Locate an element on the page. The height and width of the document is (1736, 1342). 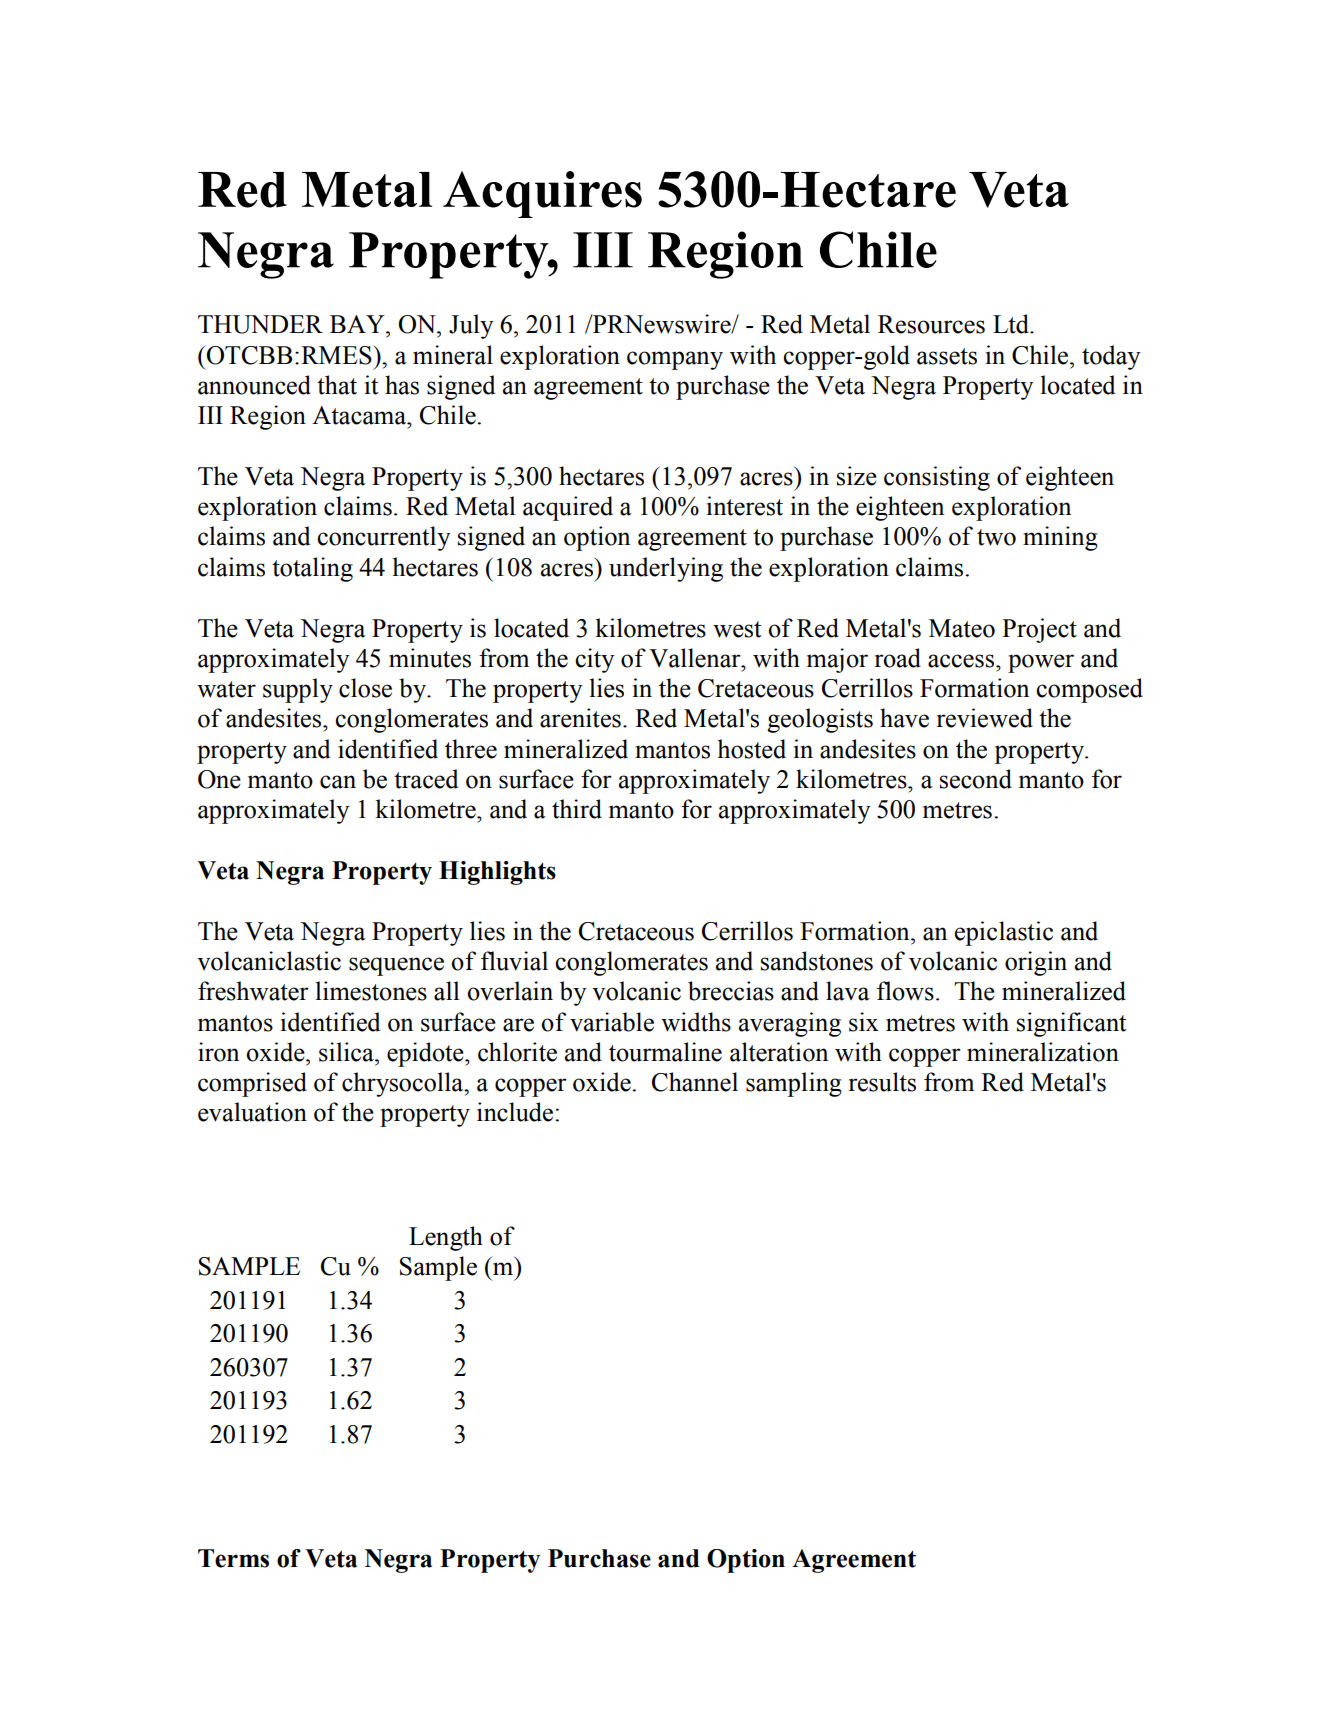
Terms is located at coordinates (233, 1558).
